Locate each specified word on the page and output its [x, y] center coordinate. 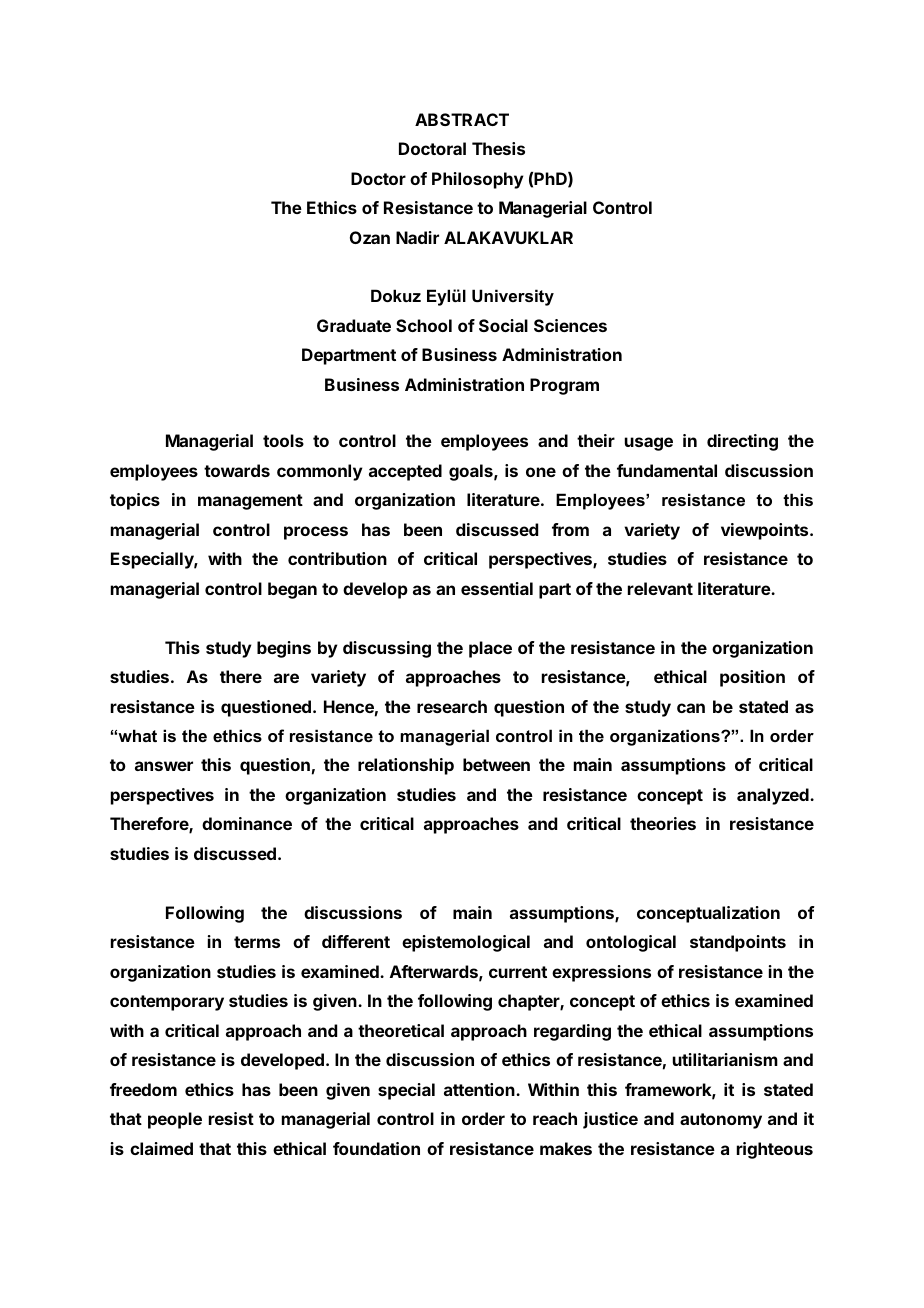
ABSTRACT [462, 119]
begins [284, 649]
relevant [660, 588]
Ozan [370, 237]
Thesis [498, 148]
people [175, 1120]
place [490, 649]
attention [480, 1089]
